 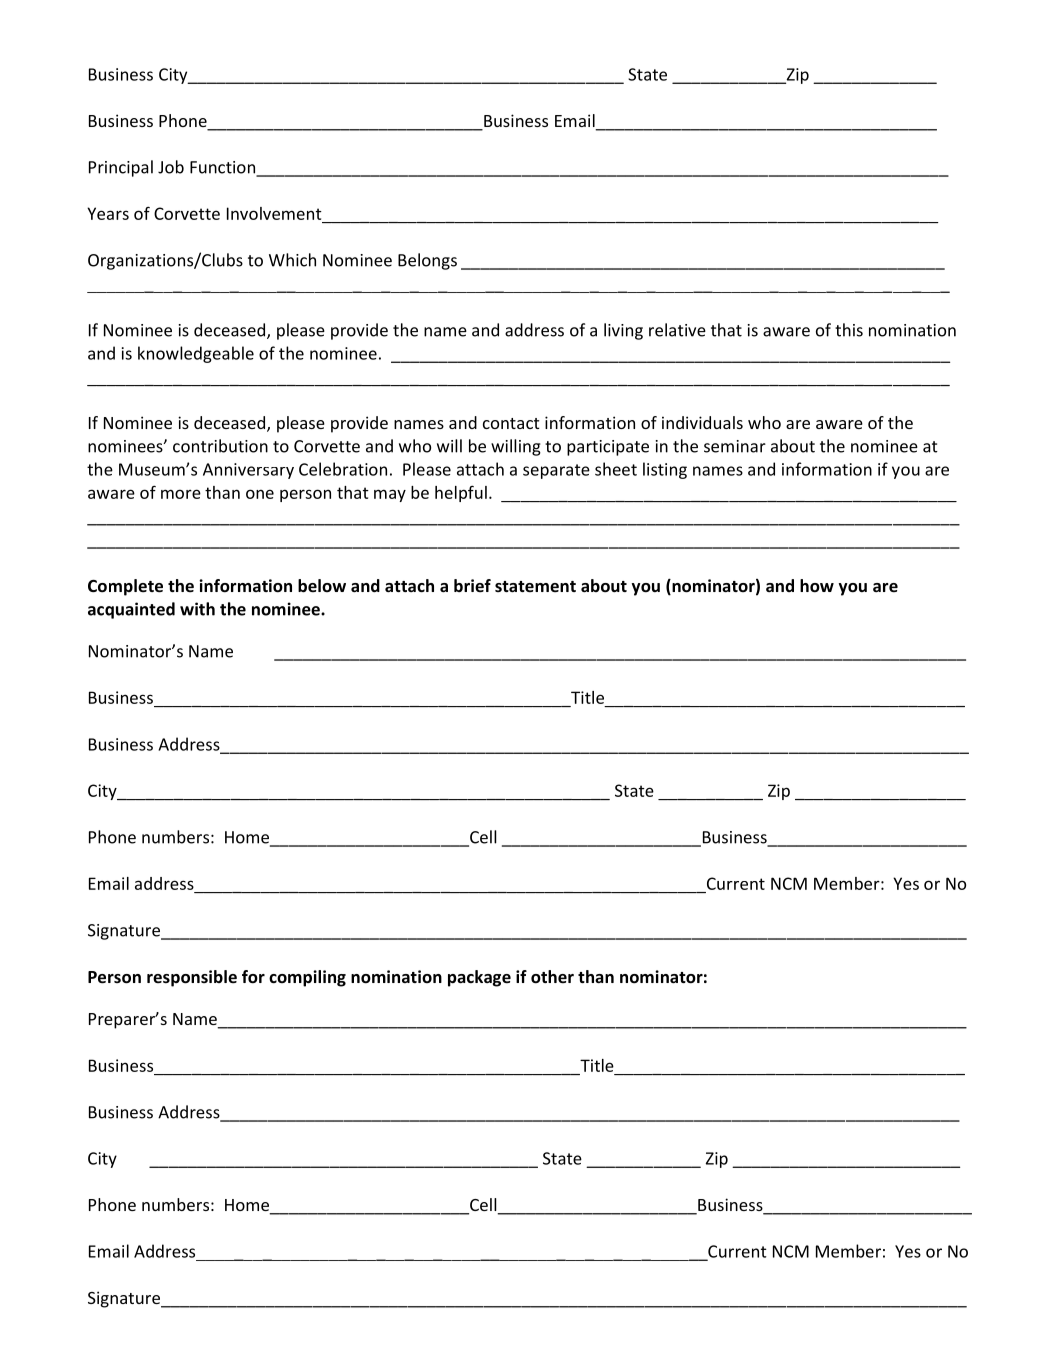 I want to click on other, so click(x=552, y=977).
